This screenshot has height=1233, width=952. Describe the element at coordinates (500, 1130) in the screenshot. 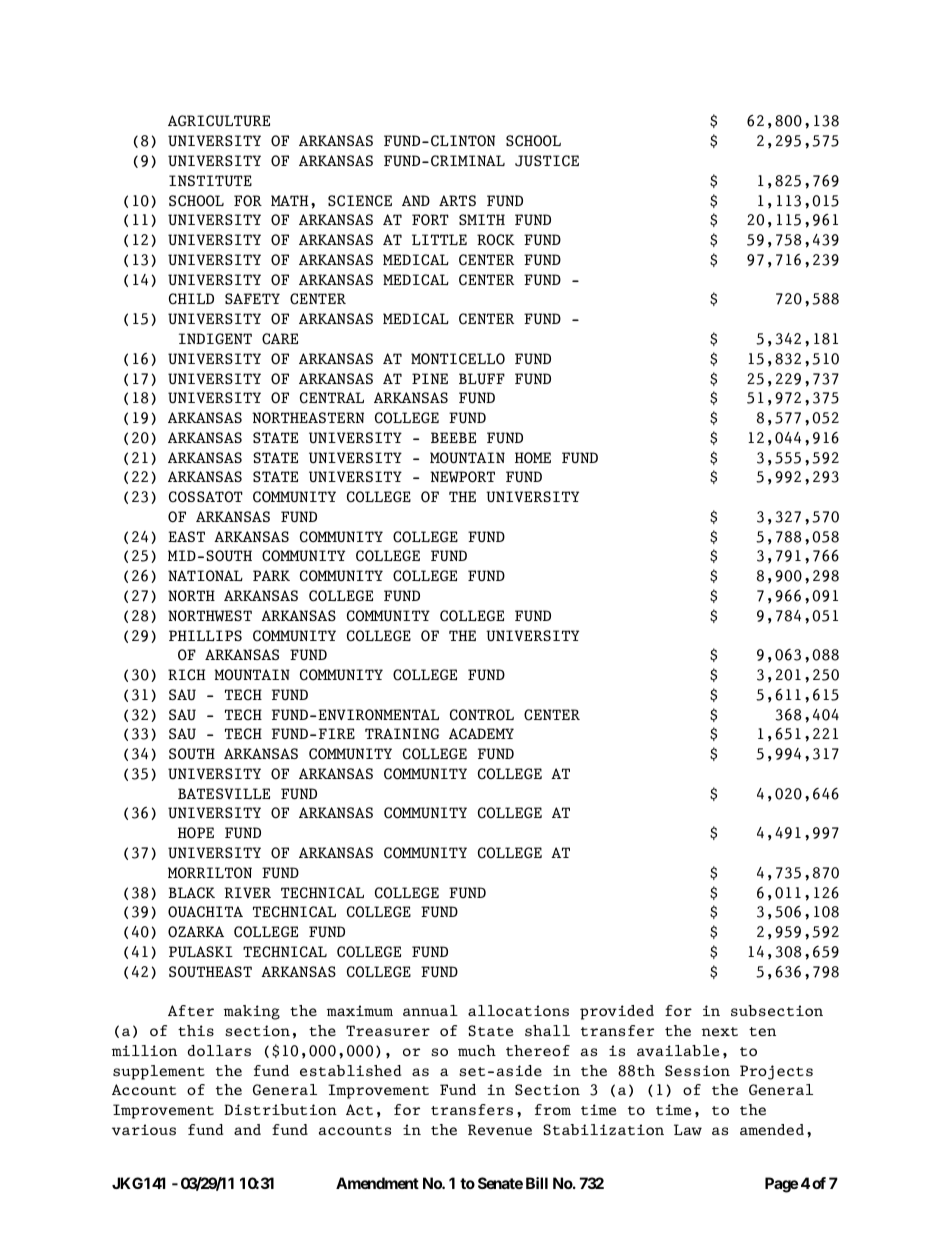

I see `Revenue` at that location.
